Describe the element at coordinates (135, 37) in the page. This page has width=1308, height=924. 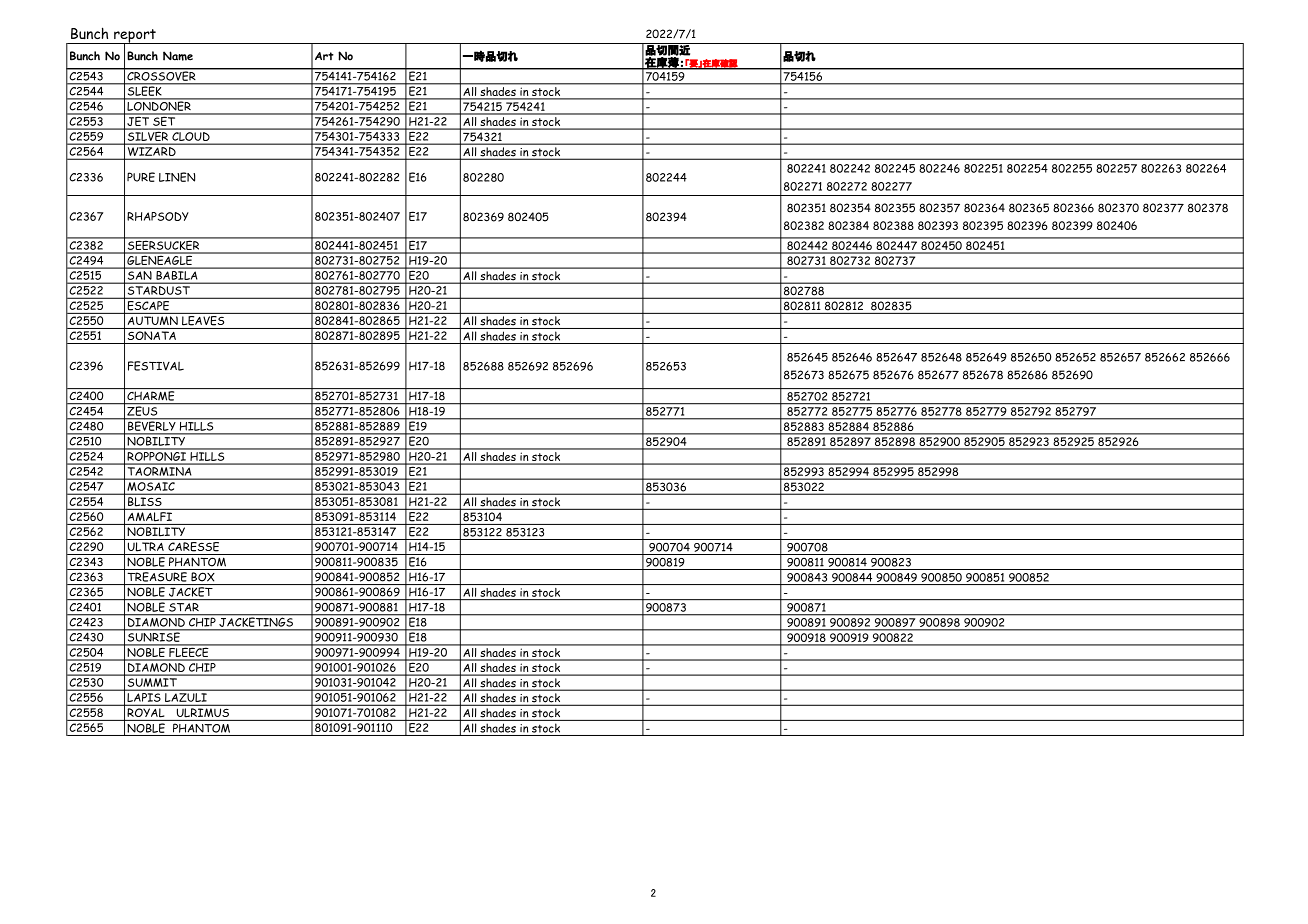
I see `report` at that location.
